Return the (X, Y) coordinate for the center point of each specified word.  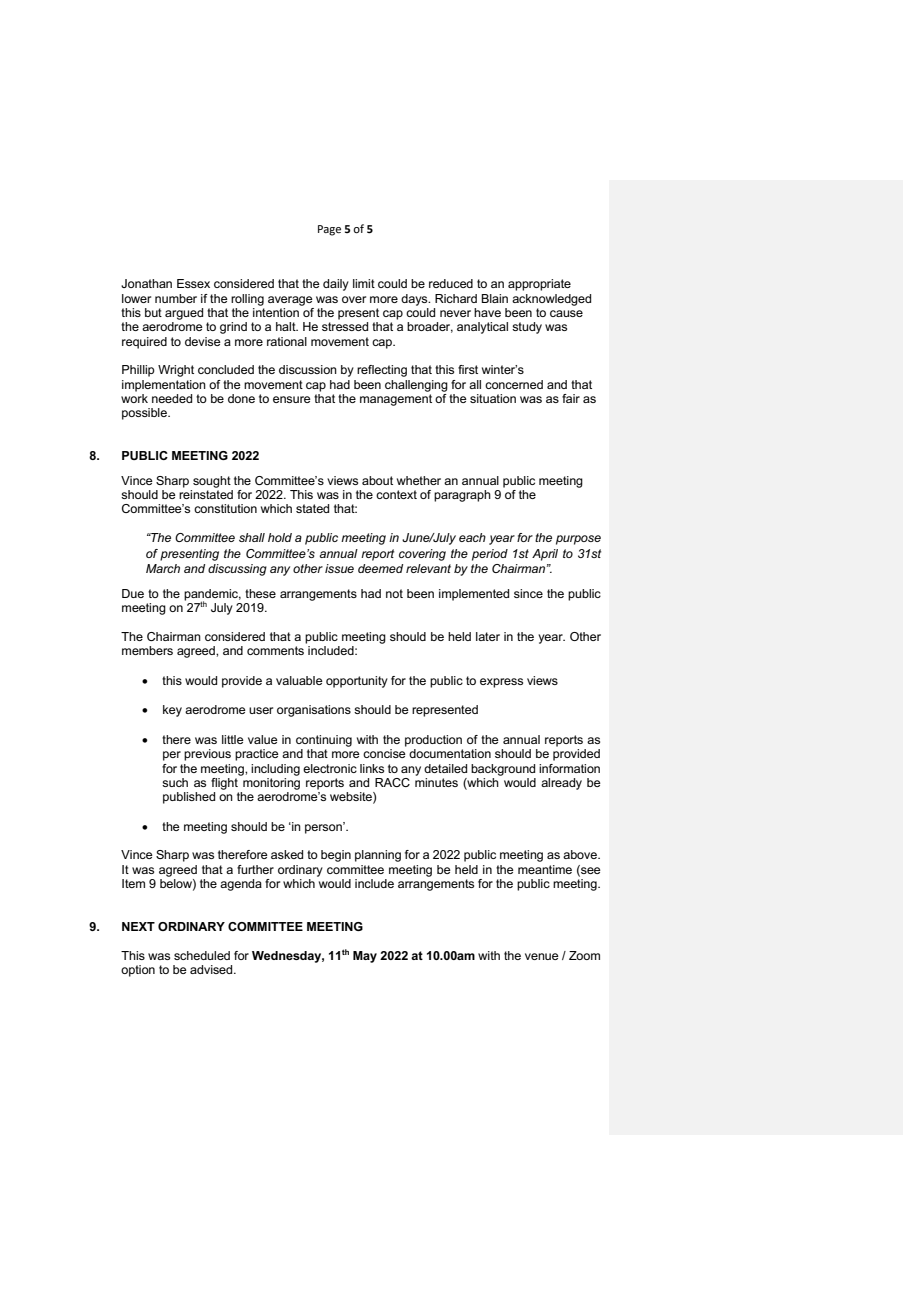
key (172, 711)
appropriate (539, 285)
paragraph (462, 496)
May (365, 957)
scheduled (202, 955)
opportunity (357, 682)
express (501, 683)
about (377, 480)
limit (364, 283)
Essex (193, 283)
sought (212, 482)
